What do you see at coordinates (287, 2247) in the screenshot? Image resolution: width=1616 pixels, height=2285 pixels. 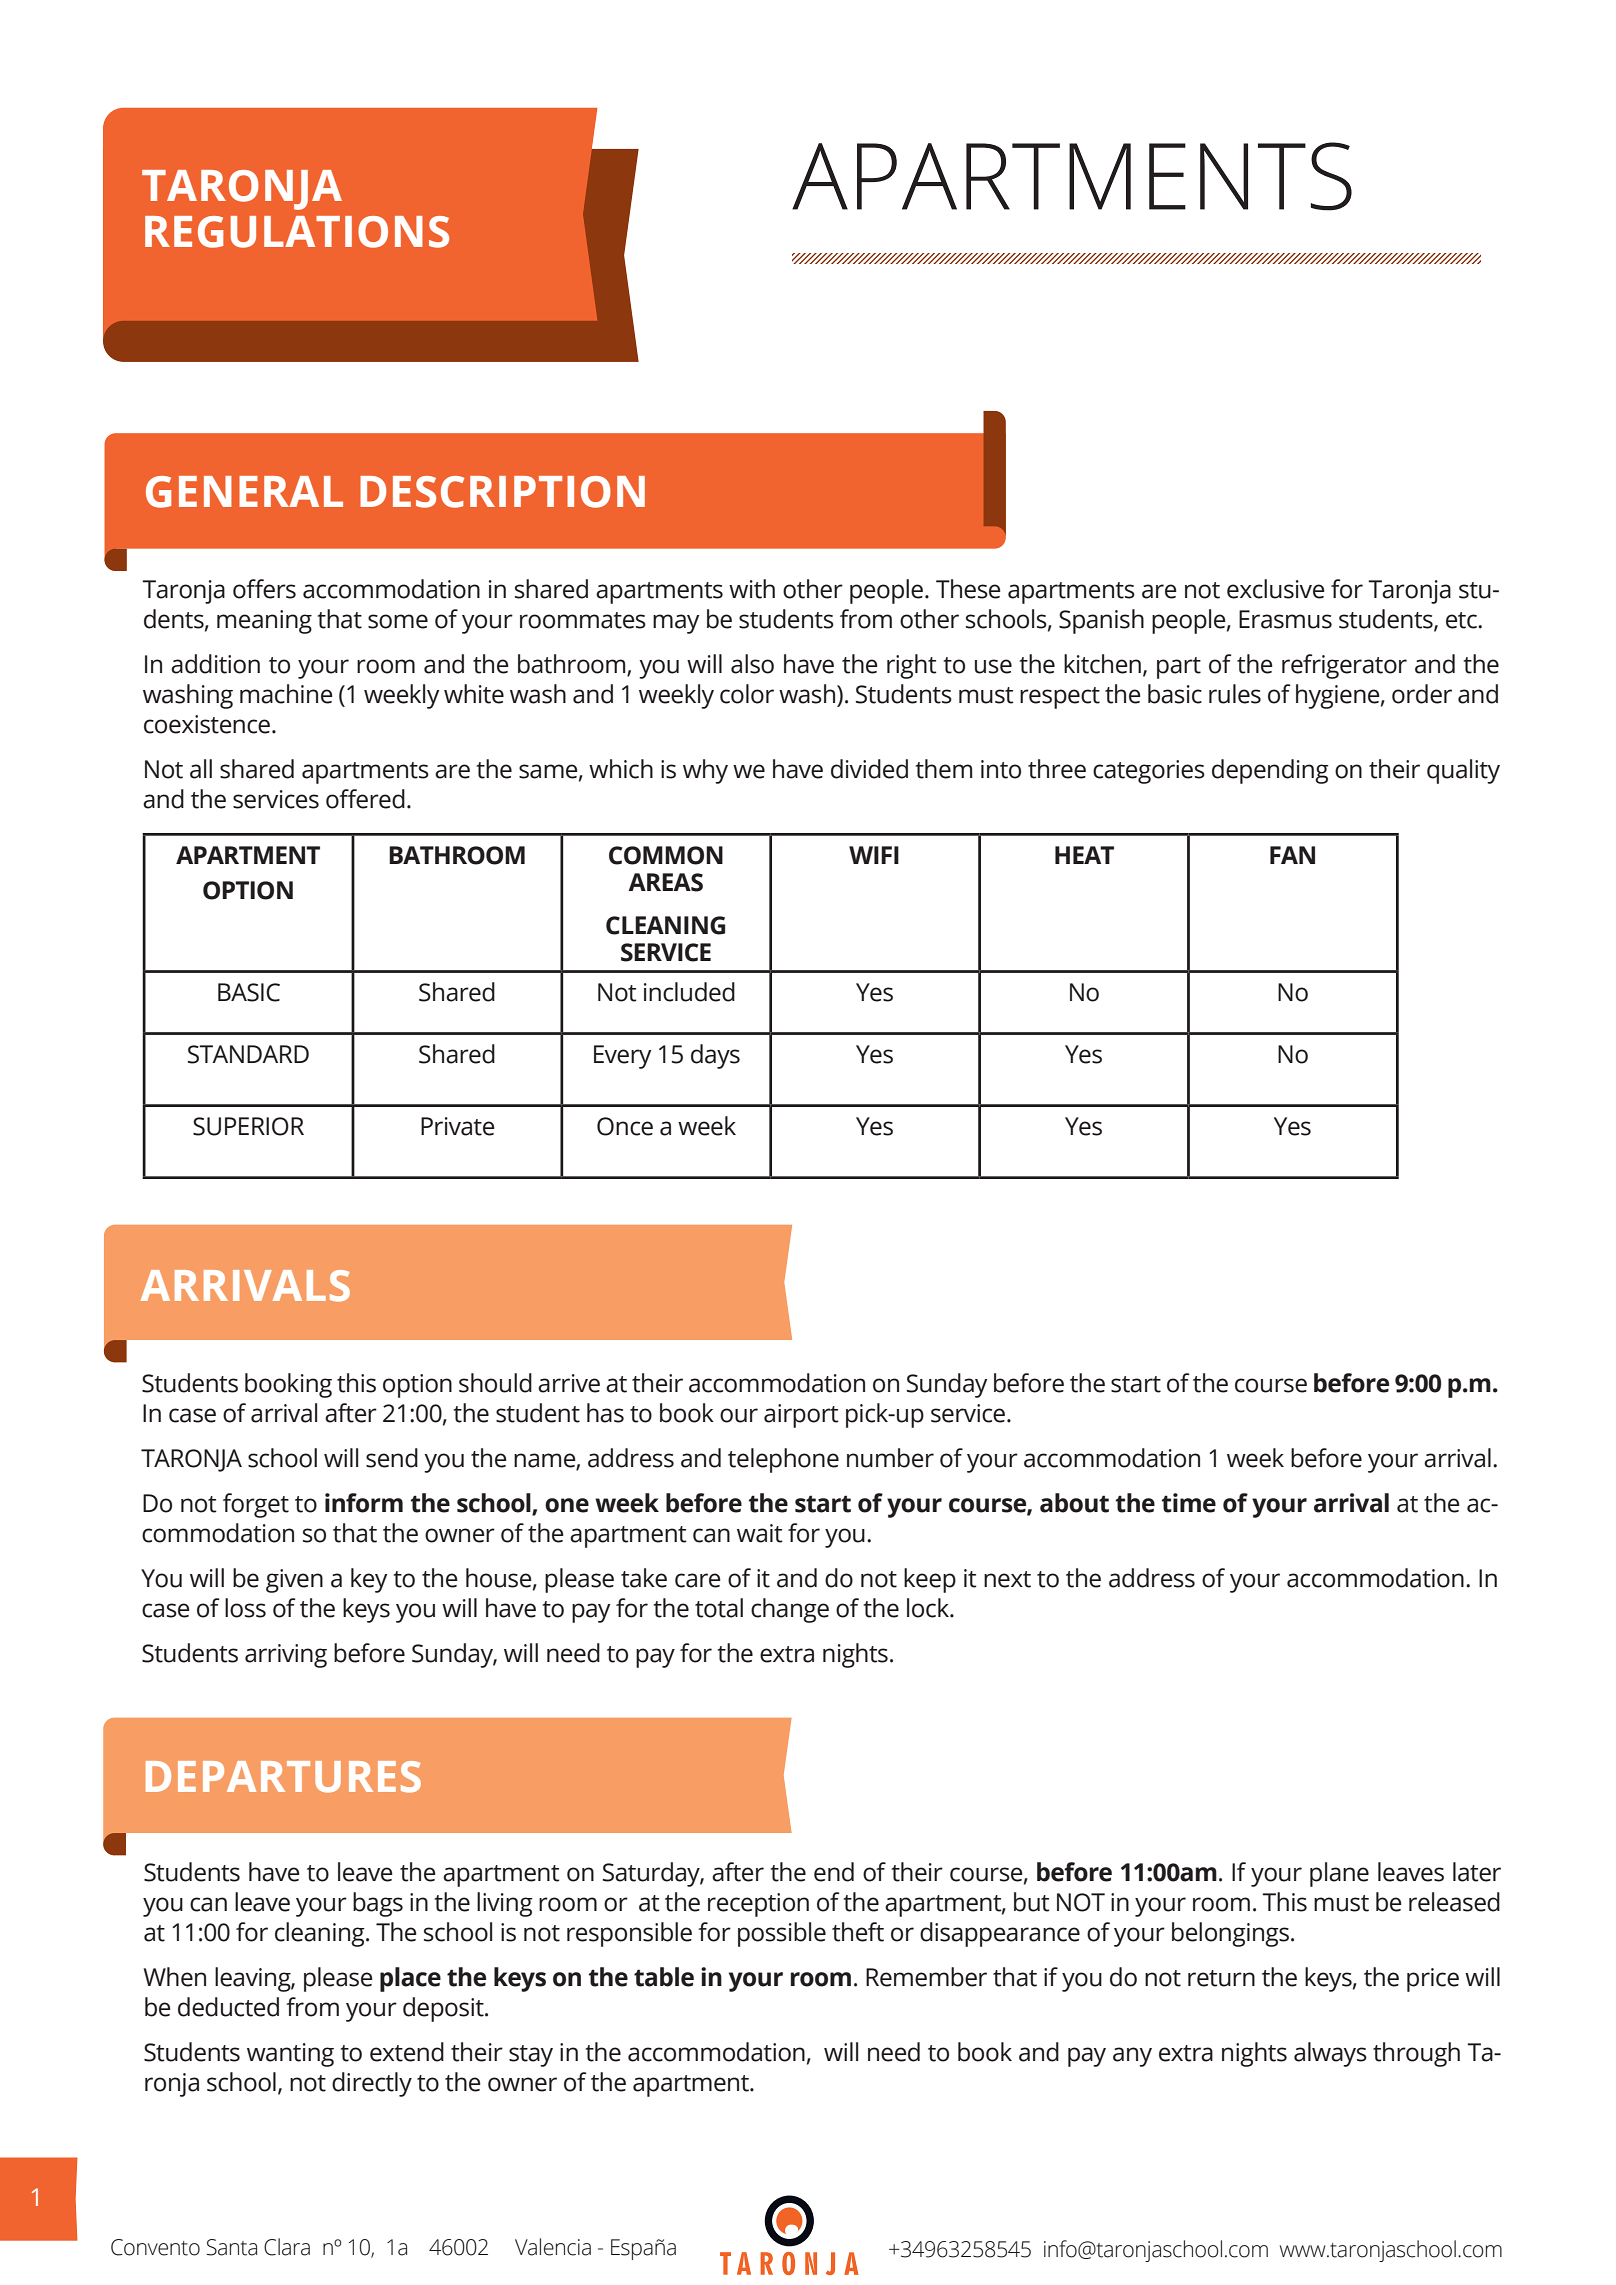 I see `Clara` at bounding box center [287, 2247].
